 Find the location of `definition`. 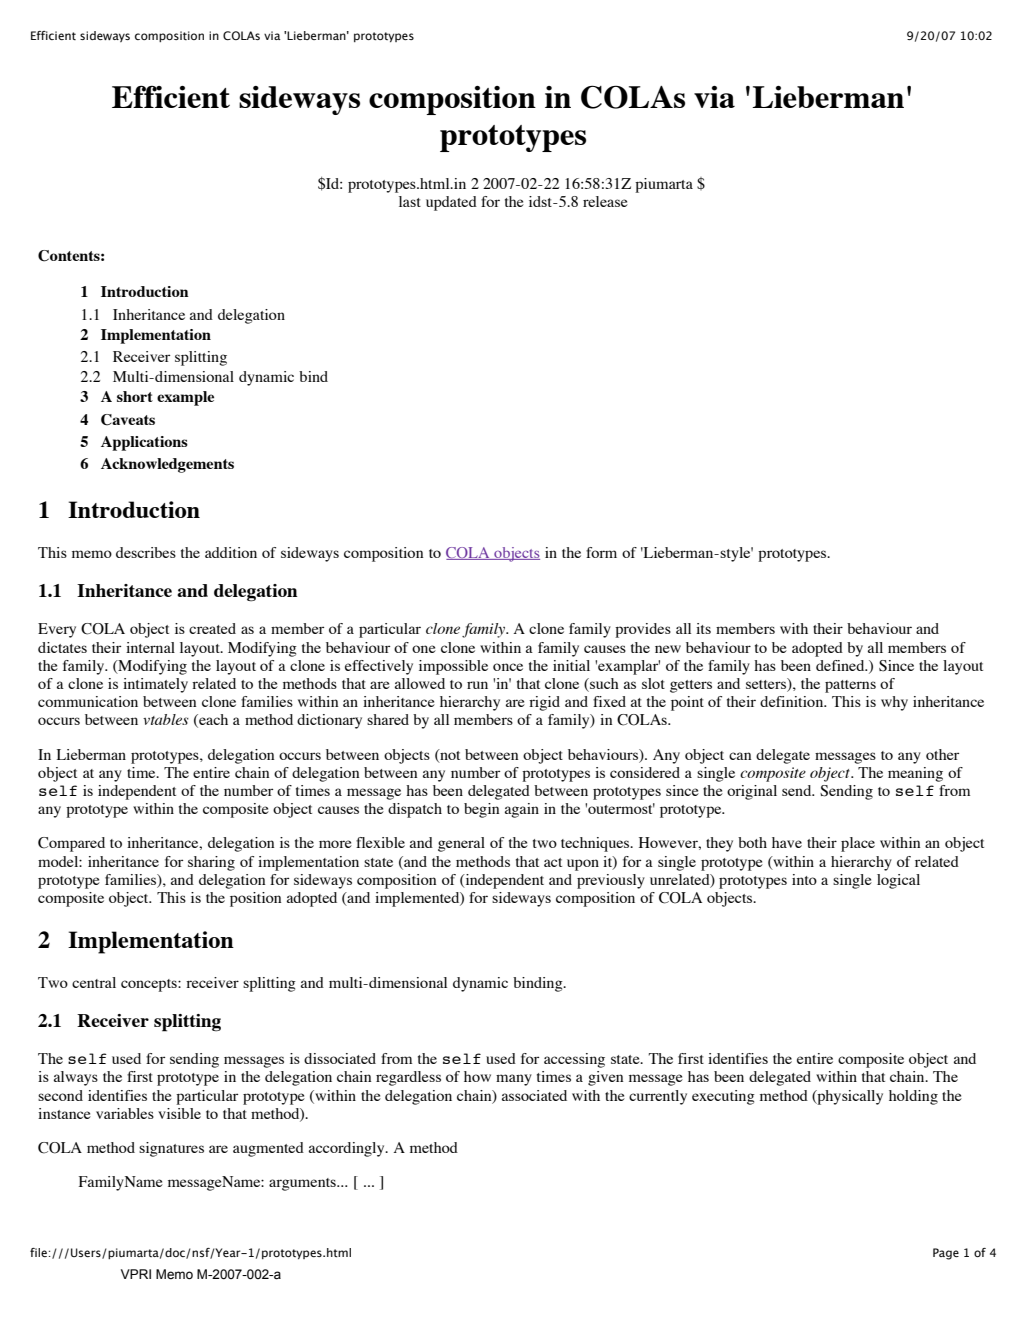

definition is located at coordinates (793, 701).
